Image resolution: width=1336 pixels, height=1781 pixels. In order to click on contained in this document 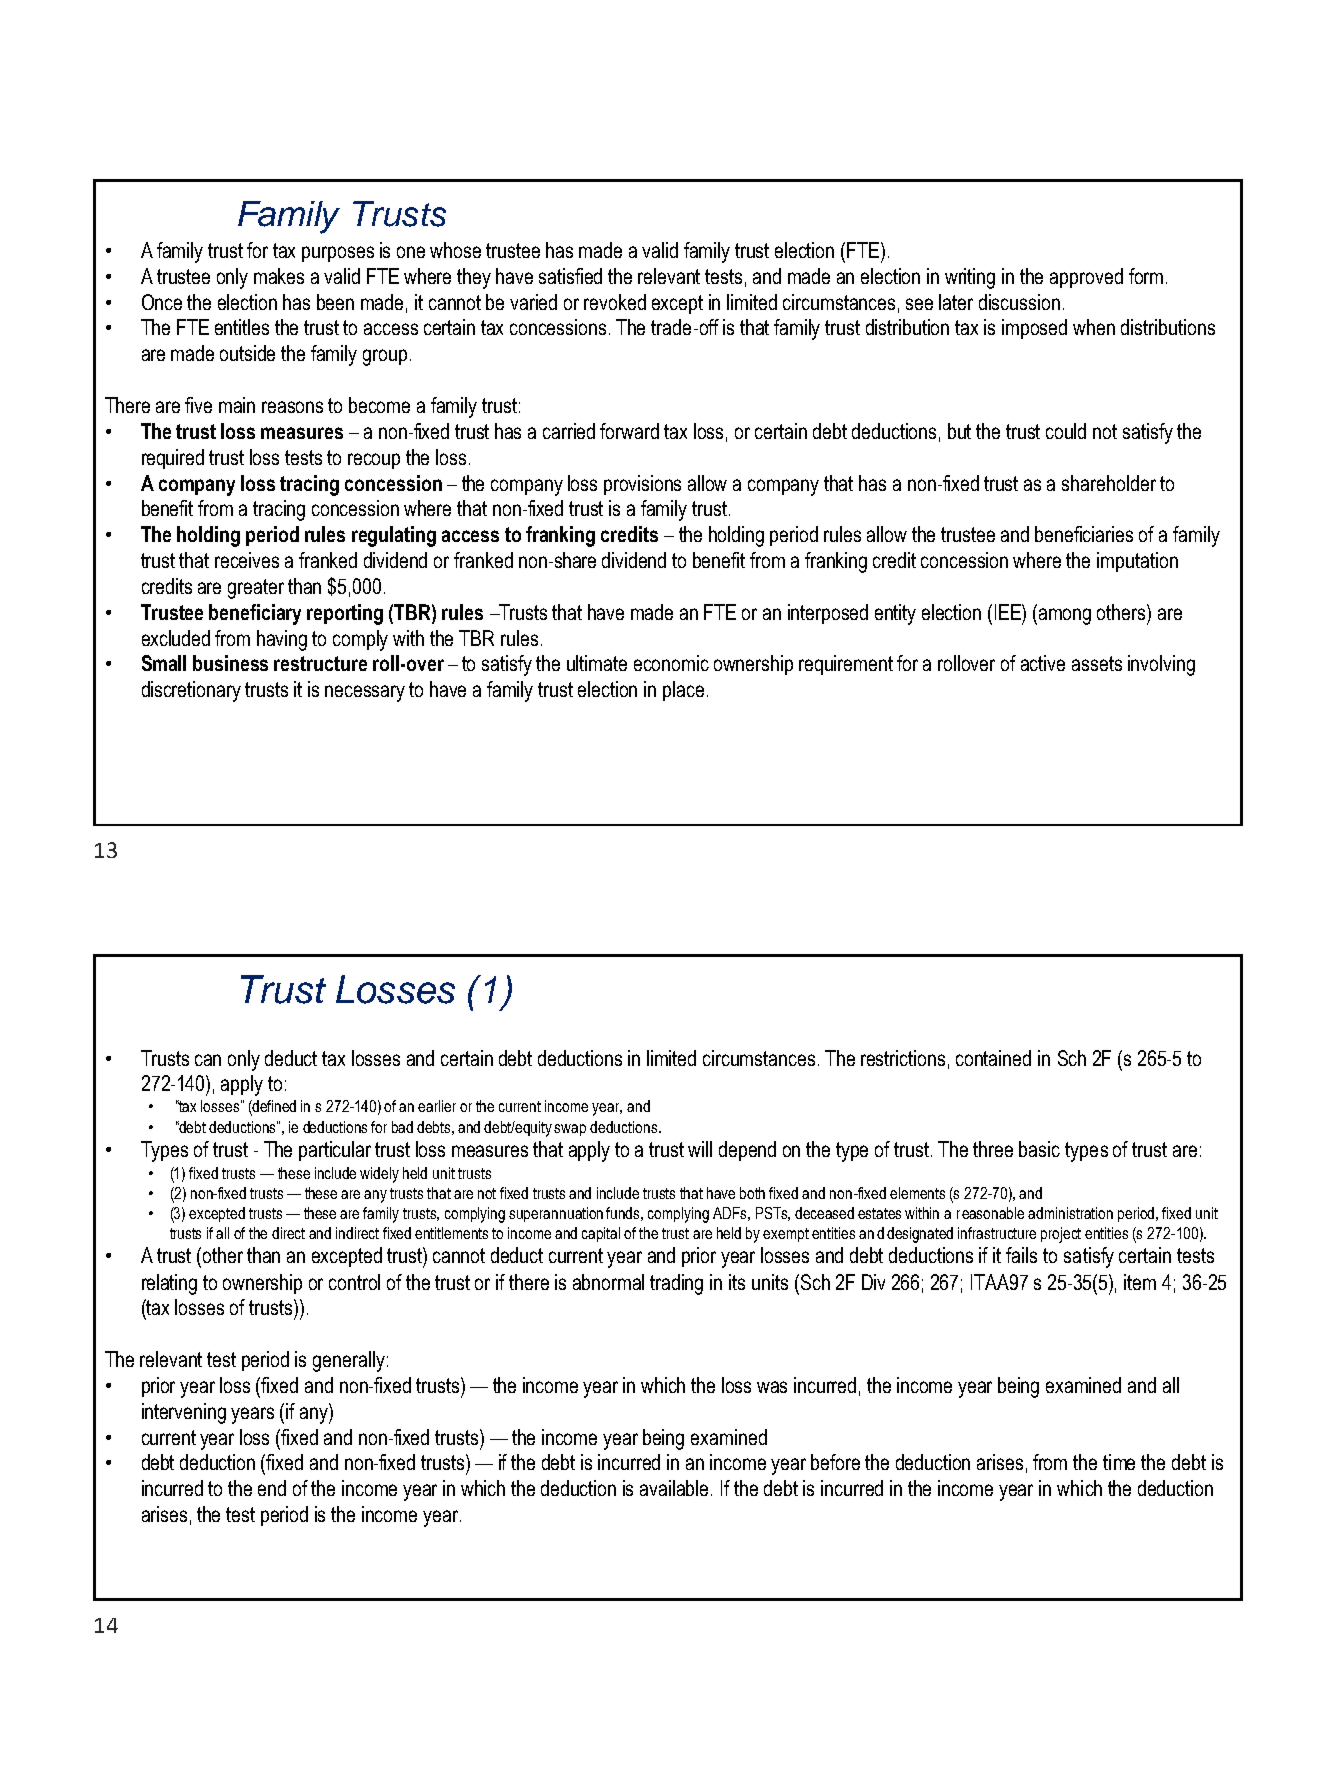, I will do `click(993, 1058)`.
